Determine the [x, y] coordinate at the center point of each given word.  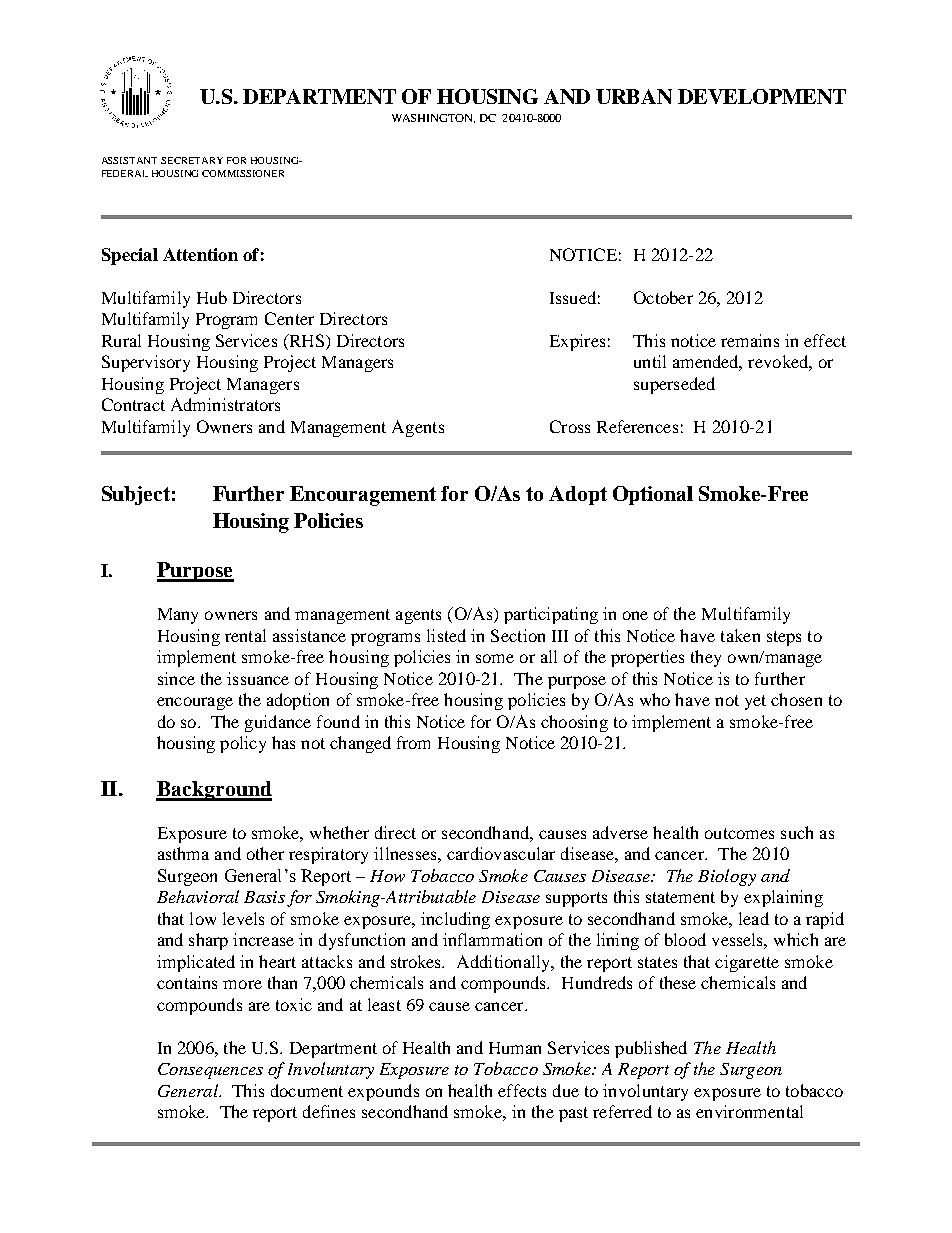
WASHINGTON [433, 118]
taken [740, 635]
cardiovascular [501, 853]
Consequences [210, 1071]
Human [515, 1048]
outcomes [739, 833]
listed [446, 635]
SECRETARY [192, 160]
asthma [183, 853]
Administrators [225, 404]
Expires [577, 342]
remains [750, 340]
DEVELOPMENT [762, 96]
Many [178, 616]
